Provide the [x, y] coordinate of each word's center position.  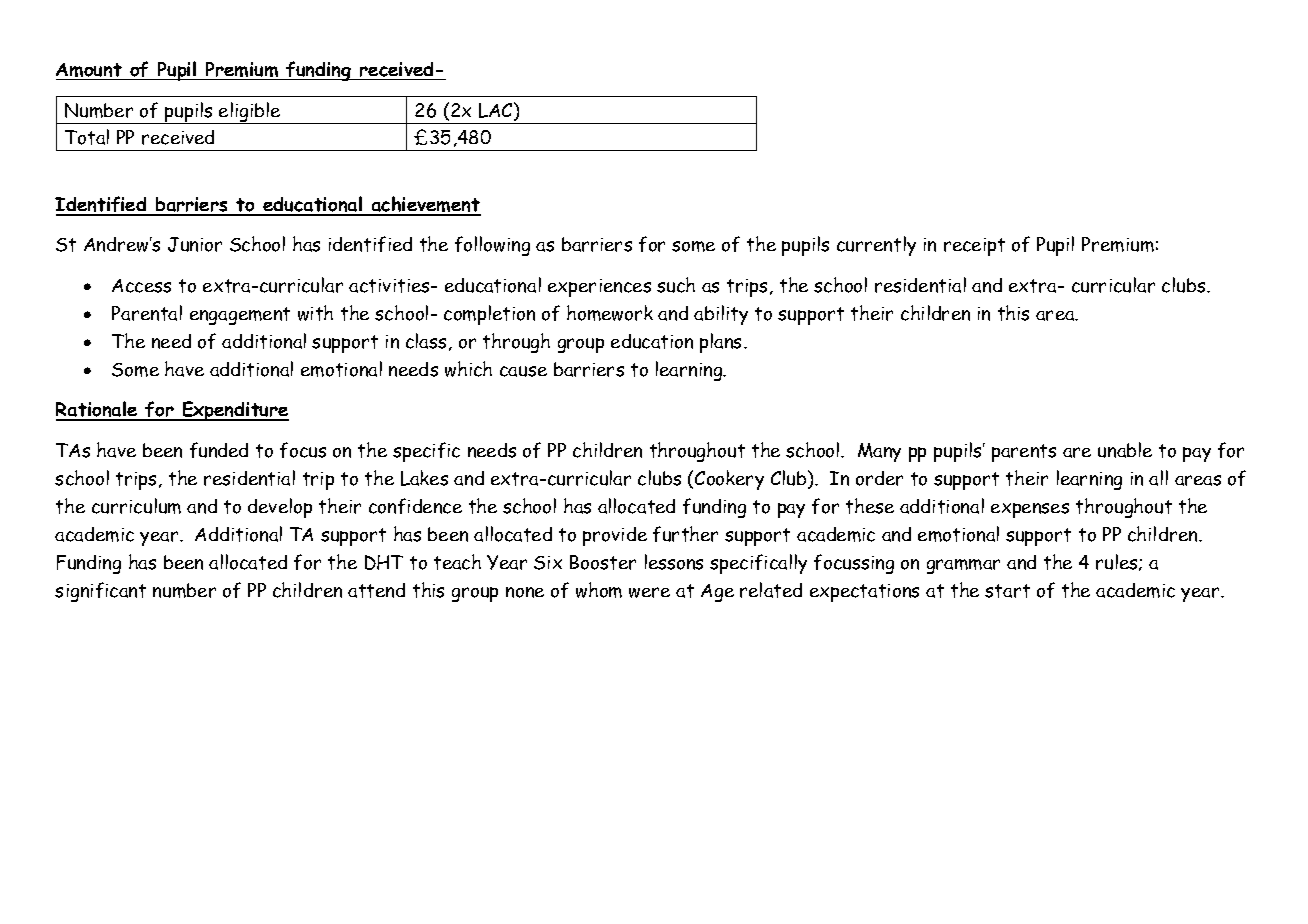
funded [219, 450]
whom [599, 590]
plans [722, 343]
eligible [250, 113]
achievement [425, 205]
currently [876, 246]
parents [1024, 453]
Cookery [729, 480]
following [492, 246]
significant [100, 592]
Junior [195, 244]
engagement [240, 316]
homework [610, 313]
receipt [974, 247]
